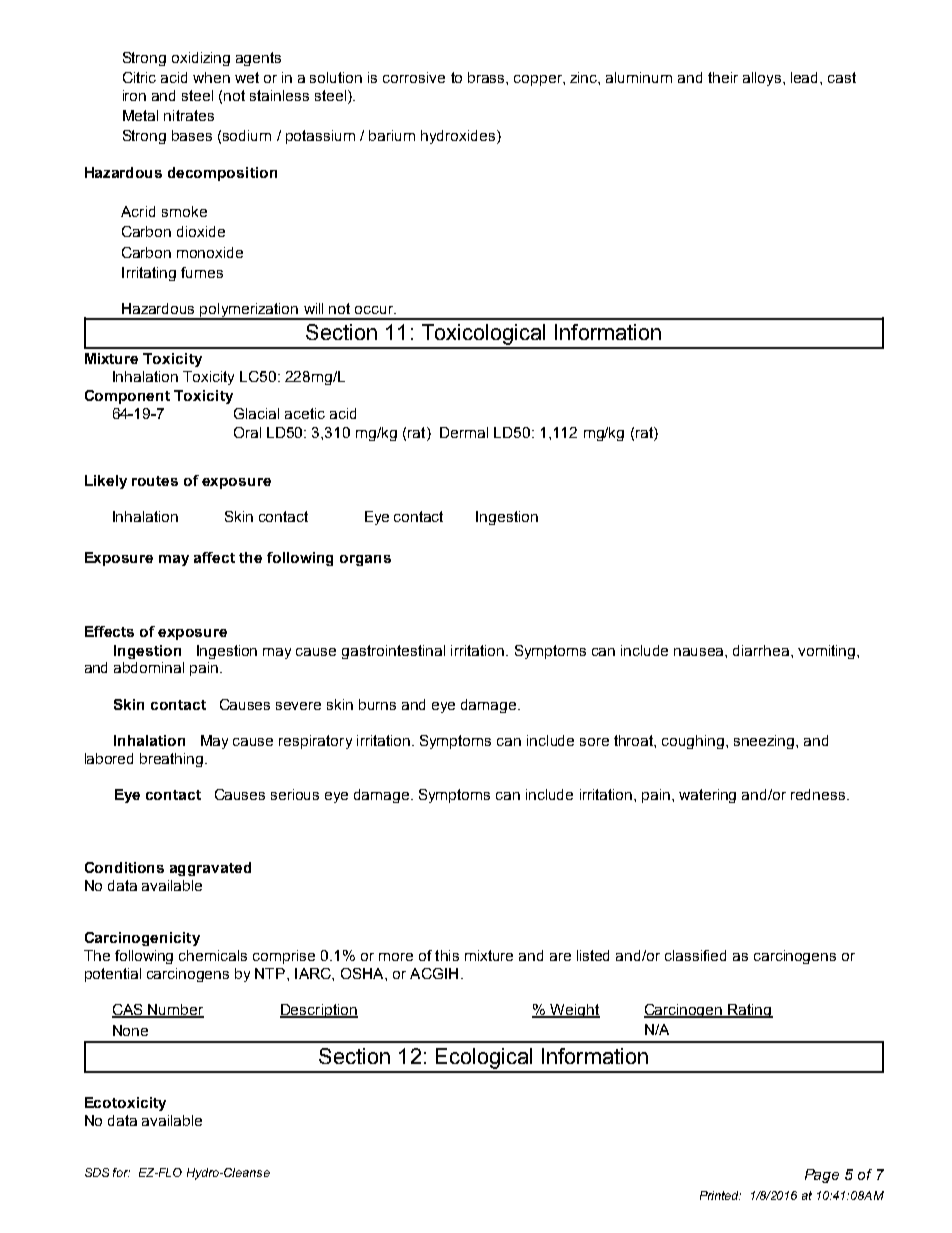 The image size is (952, 1233). Describe the element at coordinates (464, 432) in the screenshot. I see `Dermal` at that location.
